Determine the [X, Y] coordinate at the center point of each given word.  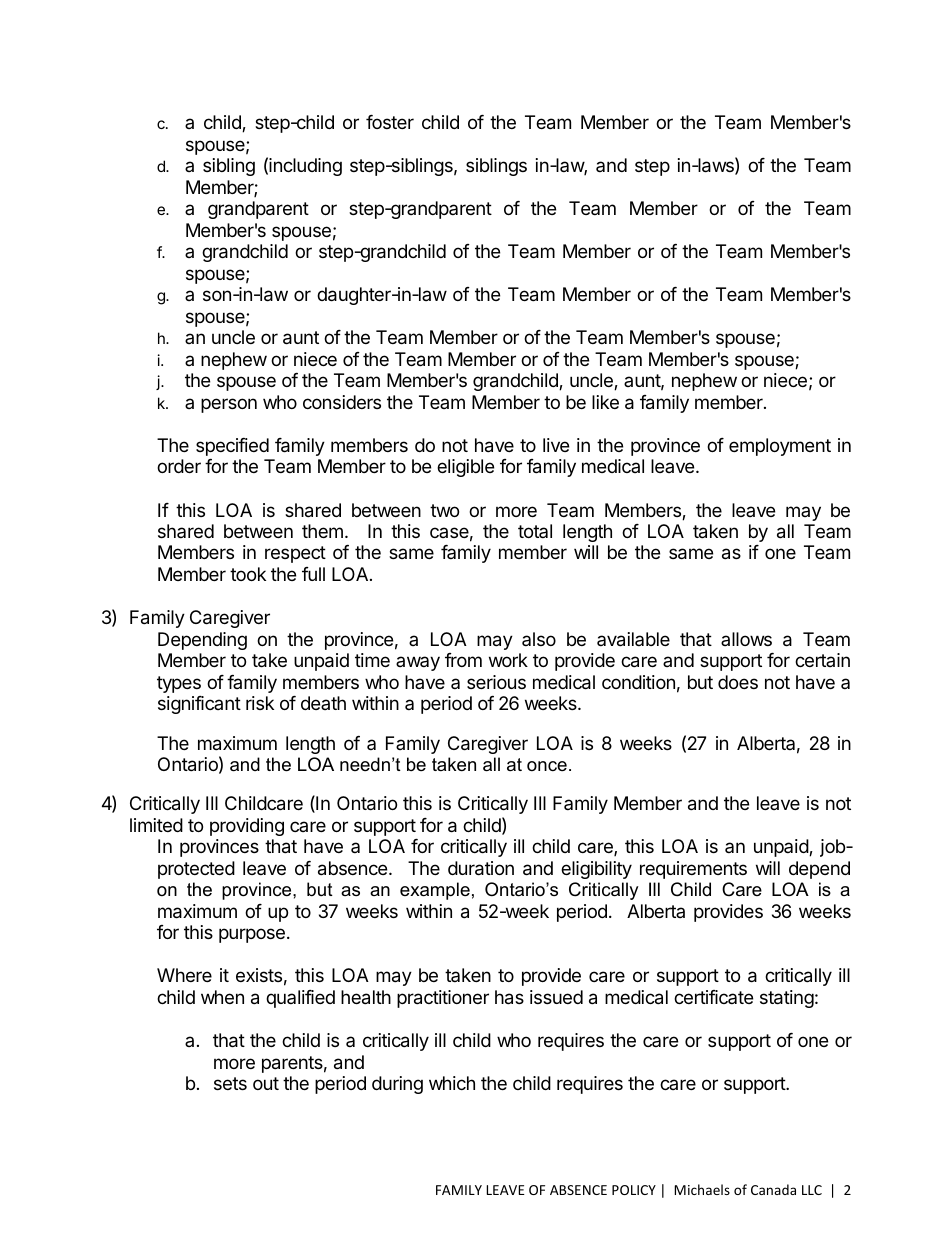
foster [390, 122]
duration [481, 868]
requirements [693, 870]
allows [746, 639]
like [605, 402]
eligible [465, 468]
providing [247, 827]
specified [232, 447]
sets [230, 1083]
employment [780, 447]
